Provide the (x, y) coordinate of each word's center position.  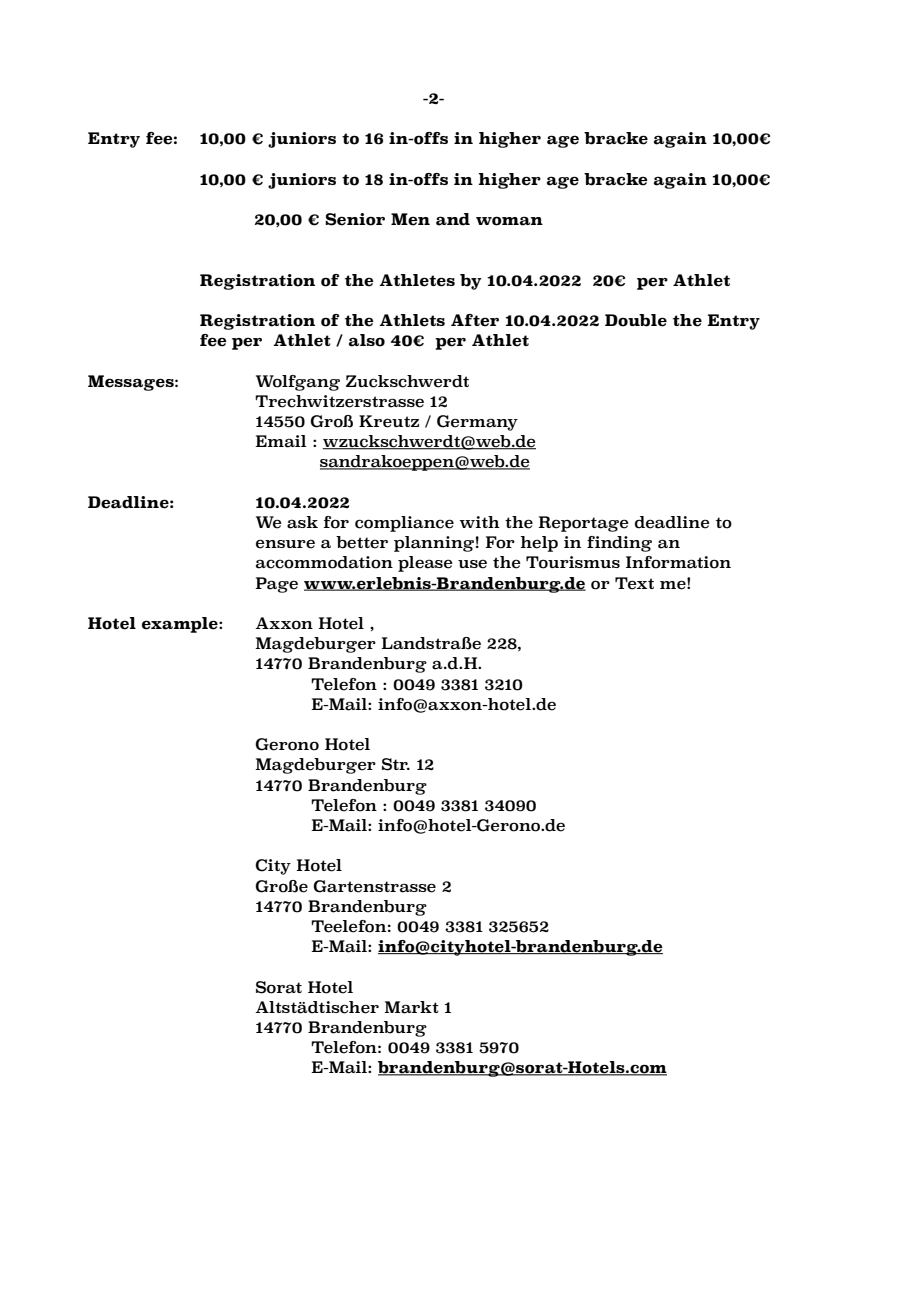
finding (619, 544)
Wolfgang (298, 383)
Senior (355, 219)
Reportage (584, 524)
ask (302, 522)
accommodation (324, 562)
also (367, 340)
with (480, 522)
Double (636, 320)
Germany (477, 423)
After (475, 320)
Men (410, 219)
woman (509, 221)
